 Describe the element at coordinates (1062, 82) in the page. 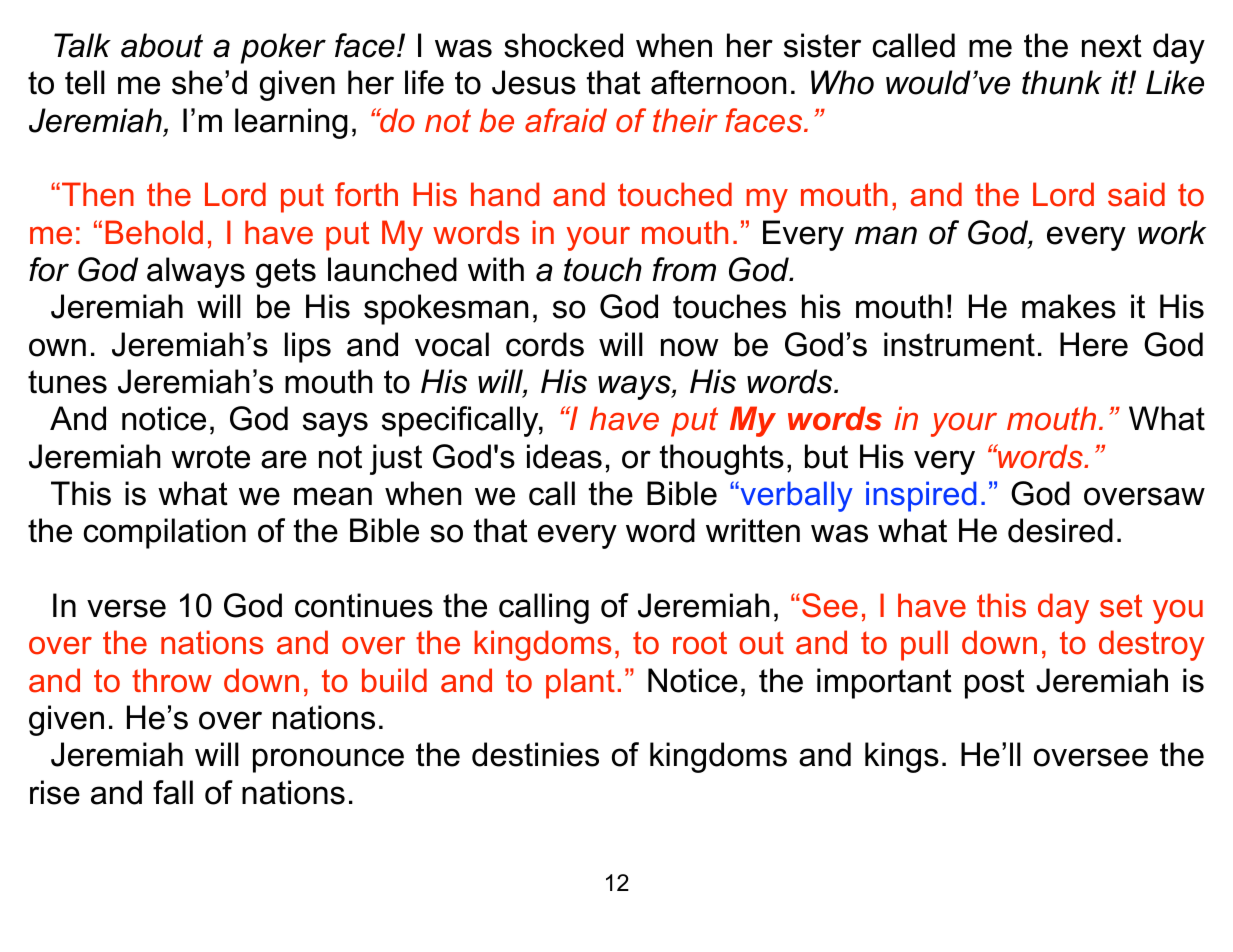

I see `thunk` at that location.
